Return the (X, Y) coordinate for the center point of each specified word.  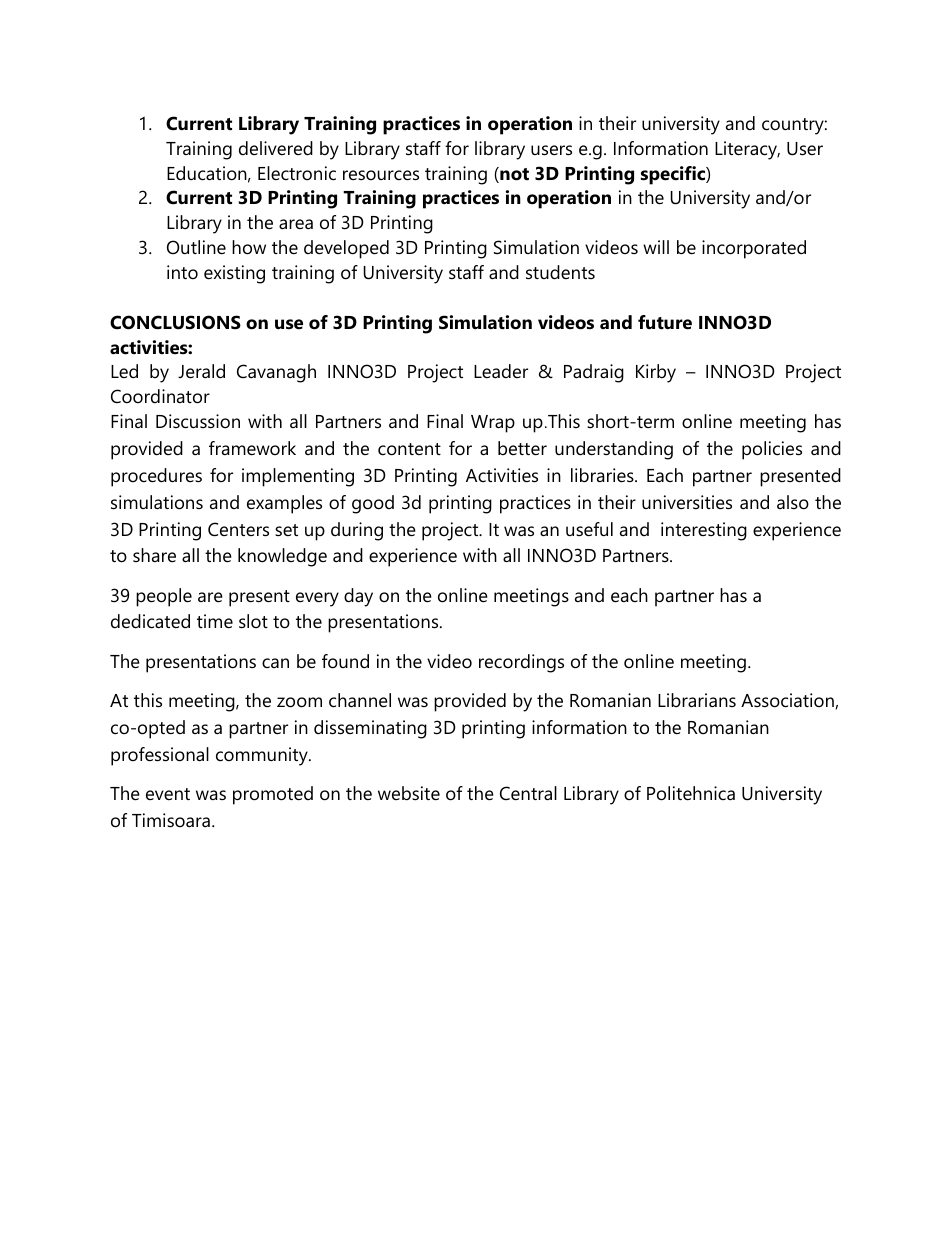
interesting (704, 531)
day (358, 597)
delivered (276, 148)
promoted (273, 795)
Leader (501, 371)
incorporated (754, 249)
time (215, 621)
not (513, 175)
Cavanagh (276, 373)
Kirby (656, 373)
